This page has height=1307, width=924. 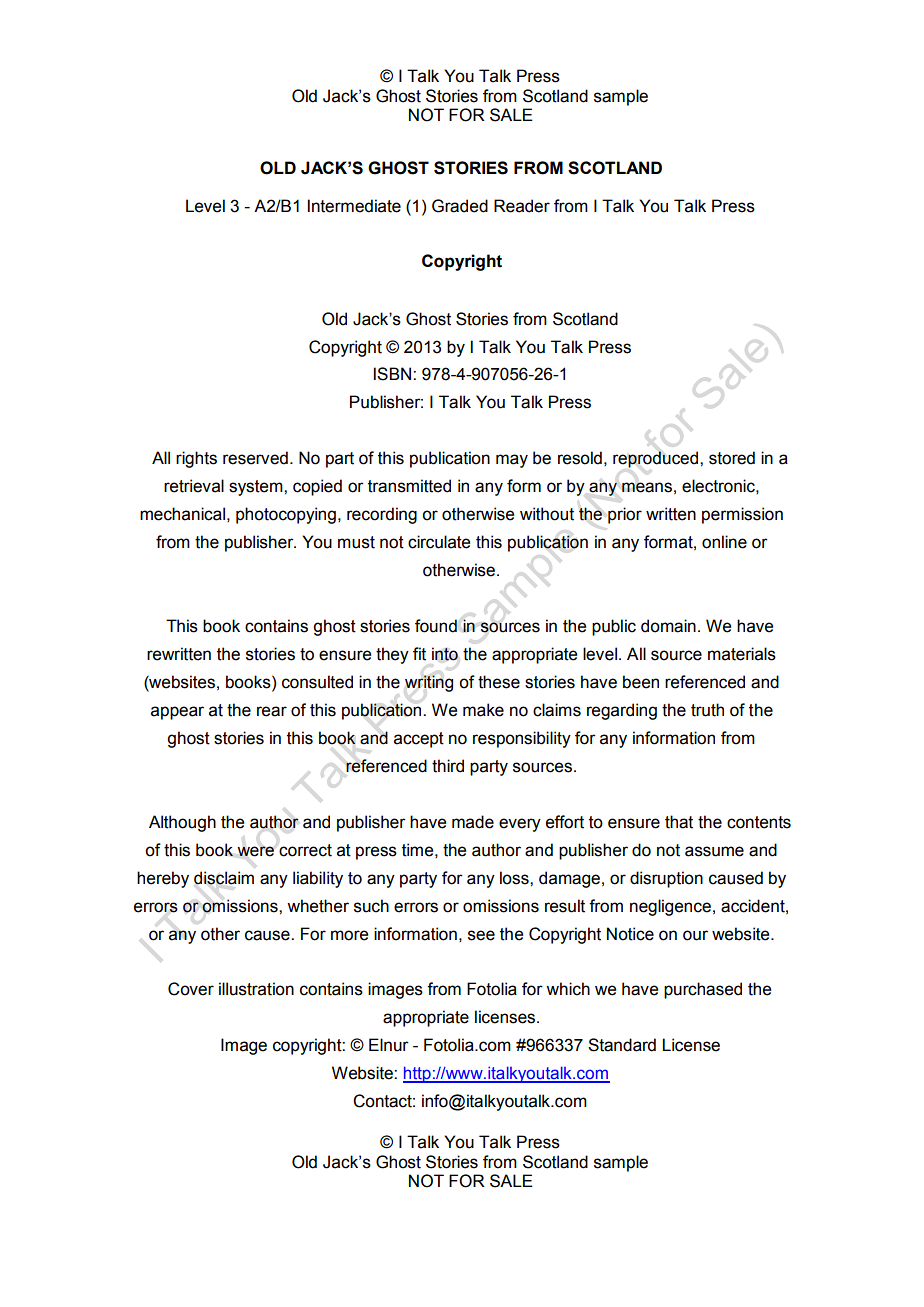 I want to click on Graded, so click(x=460, y=206).
